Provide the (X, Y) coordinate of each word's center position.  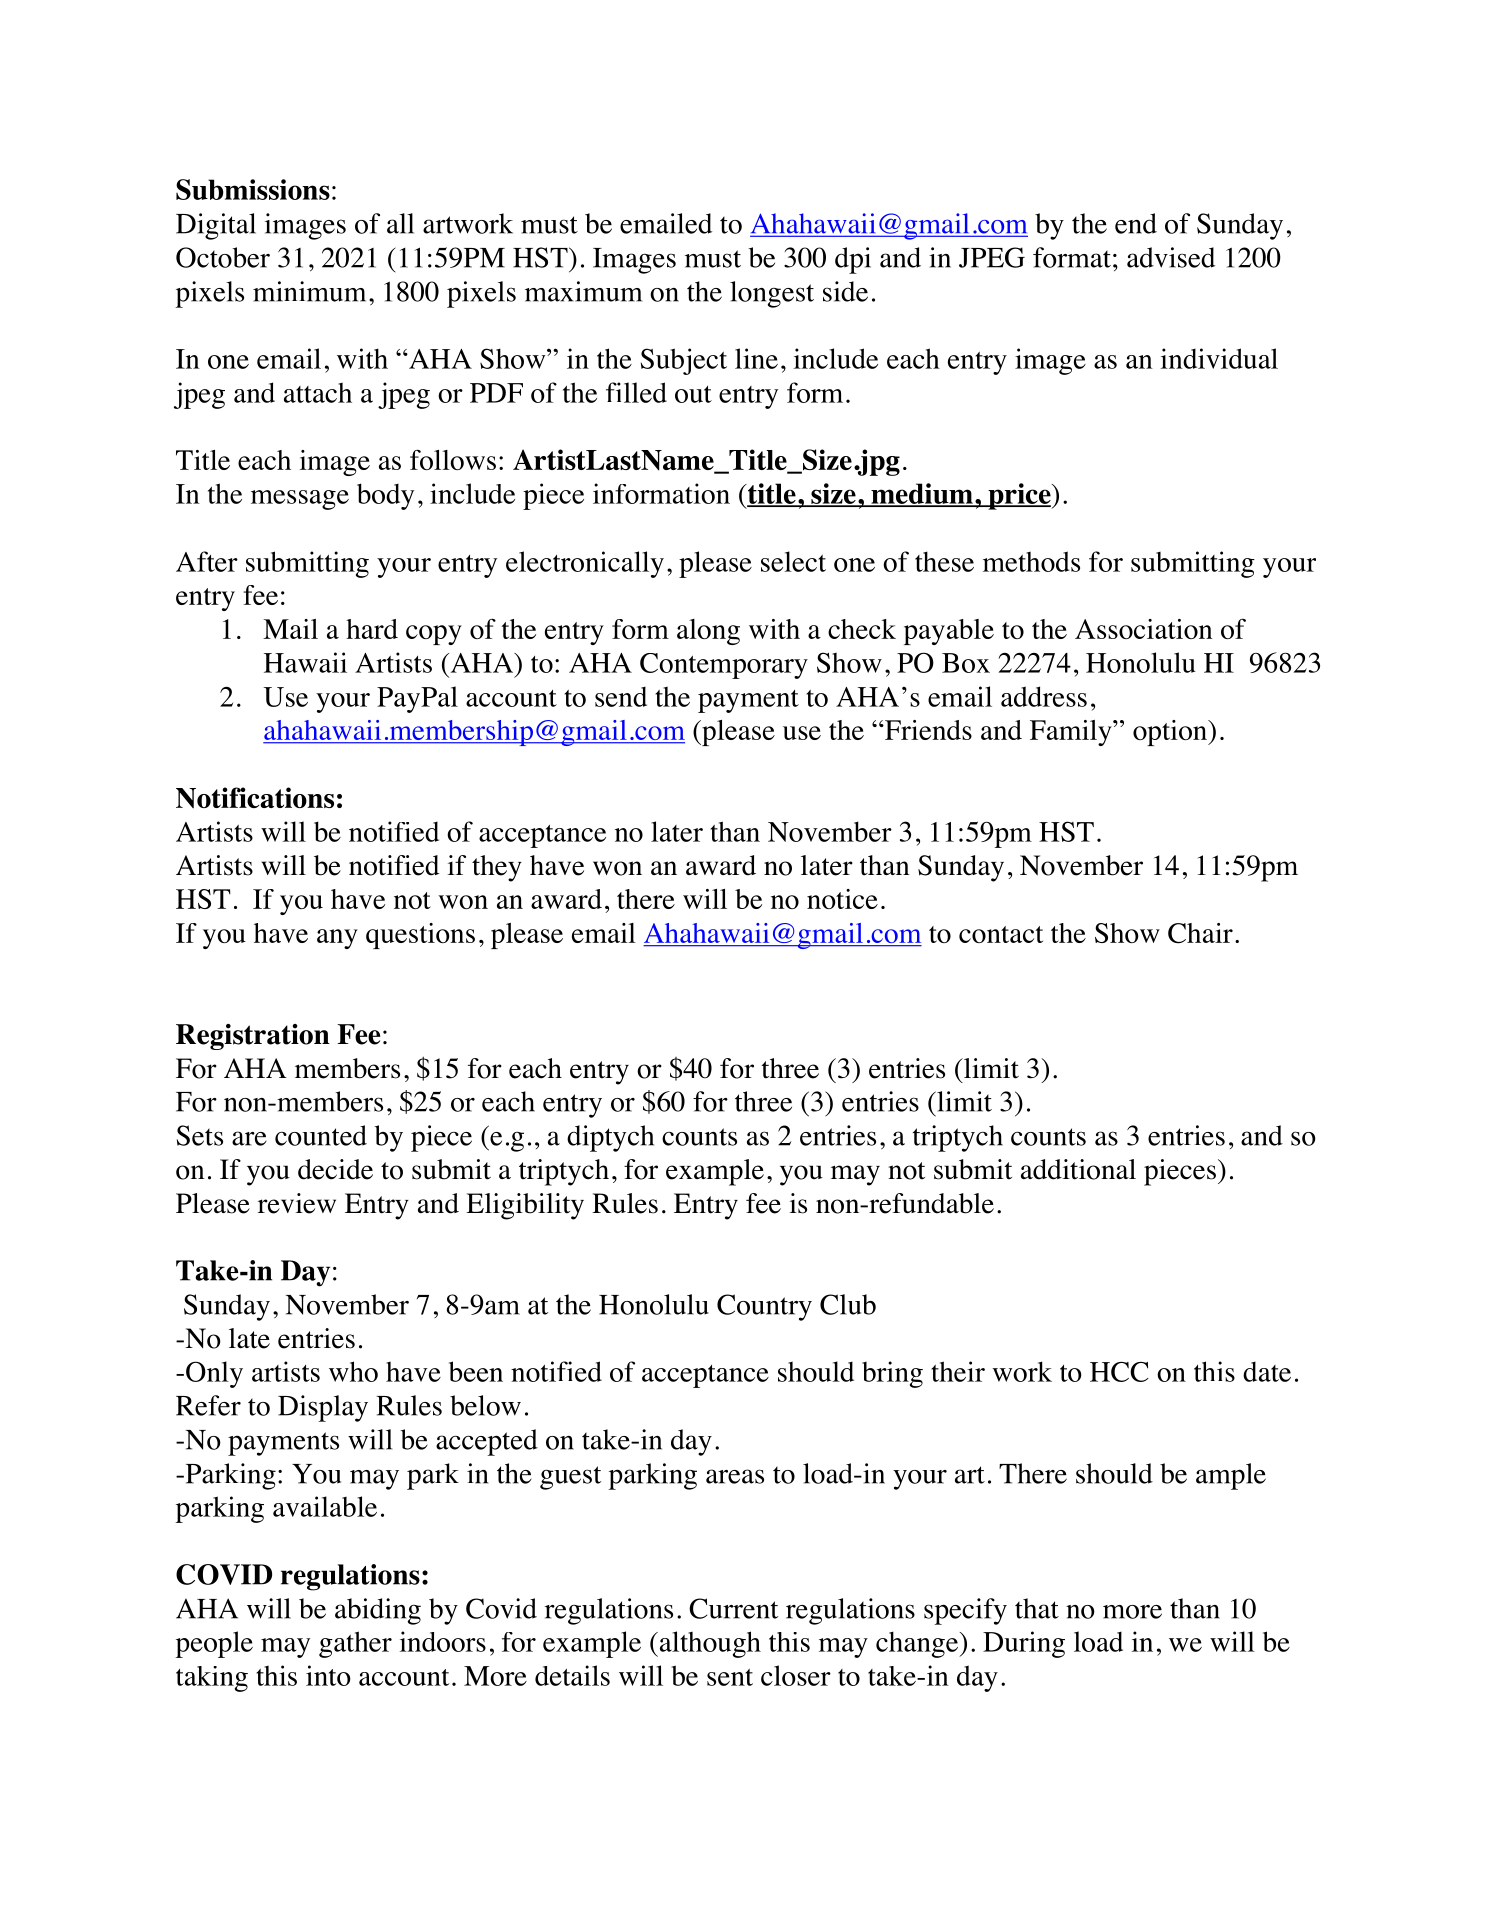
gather (355, 1644)
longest (772, 294)
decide (335, 1169)
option (1171, 733)
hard (372, 629)
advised (1171, 257)
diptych (610, 1138)
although (709, 1644)
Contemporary (724, 666)
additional (1078, 1169)
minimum (309, 291)
